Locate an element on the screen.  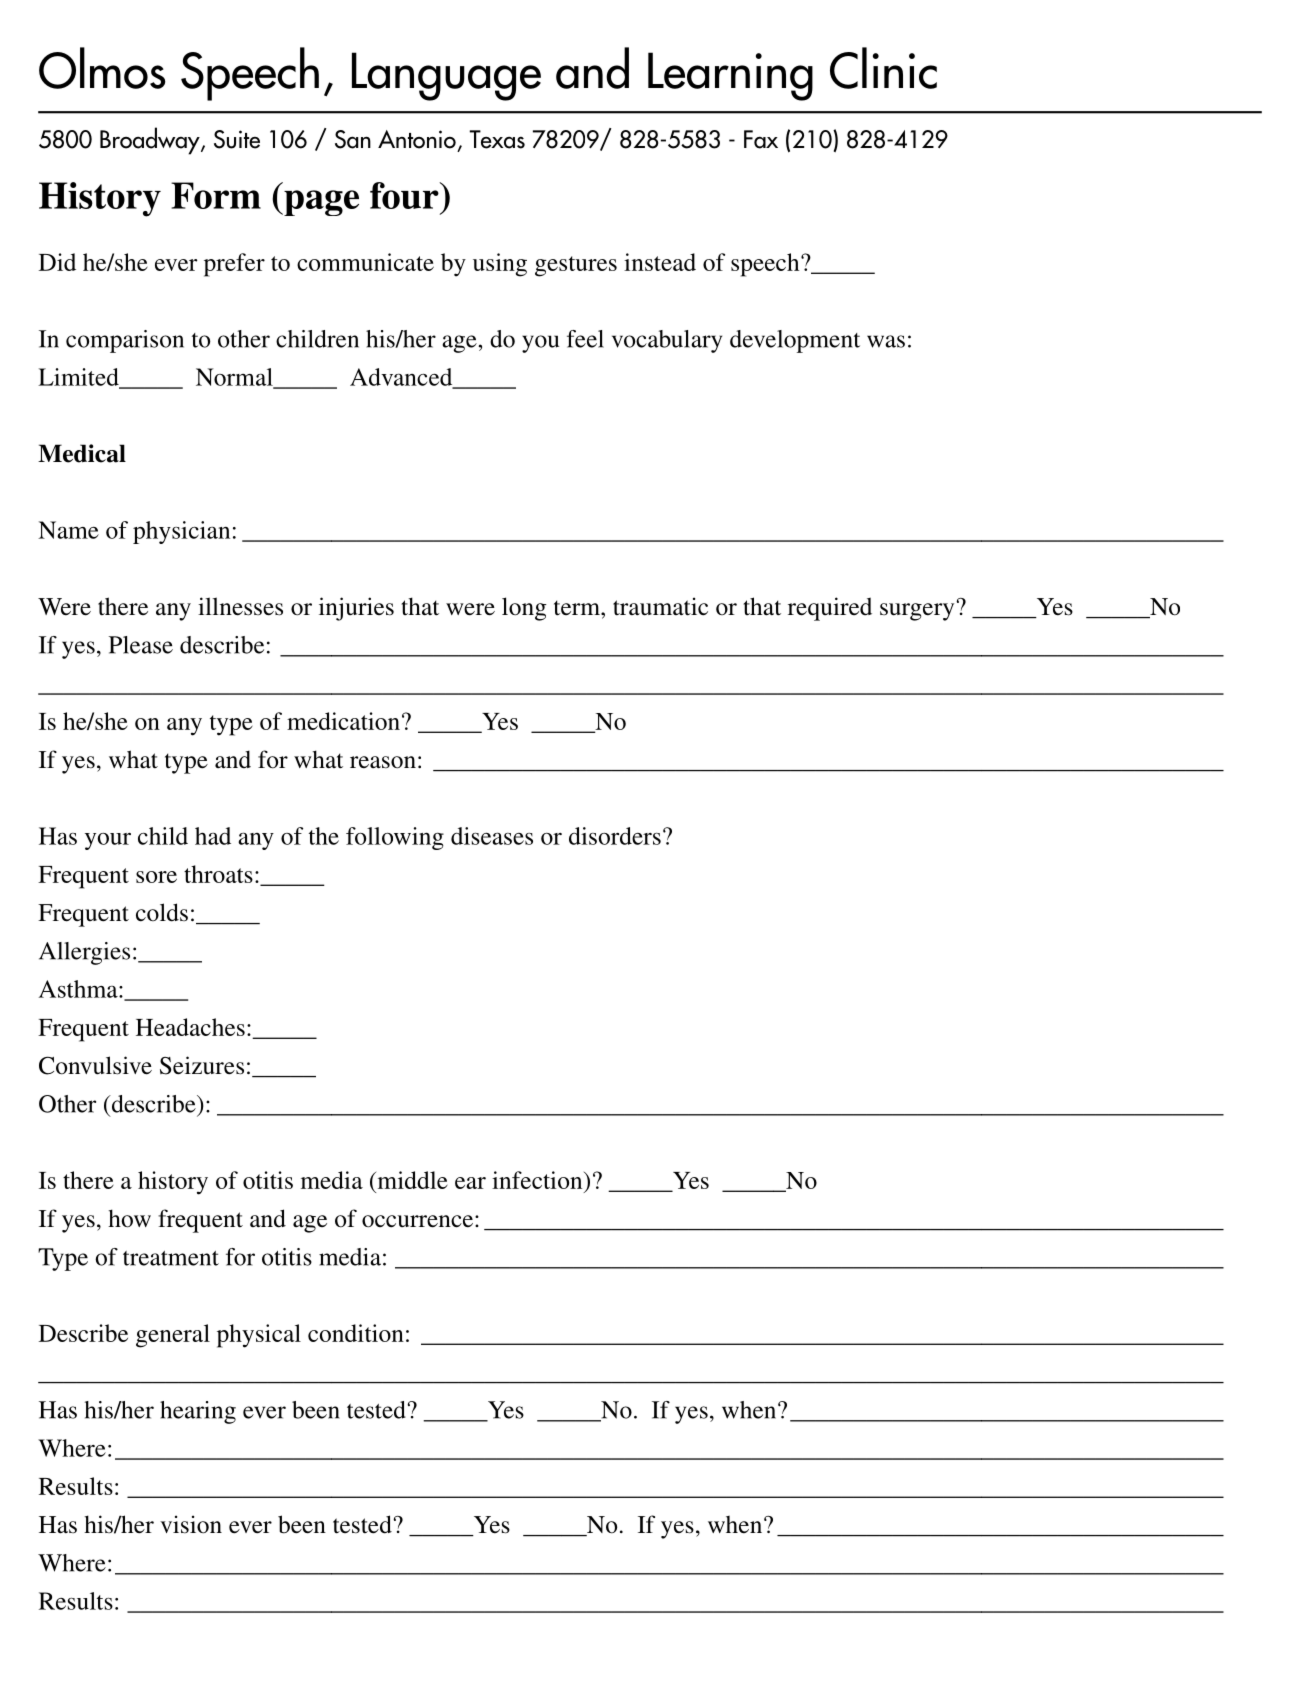
disorders is located at coordinates (615, 836).
